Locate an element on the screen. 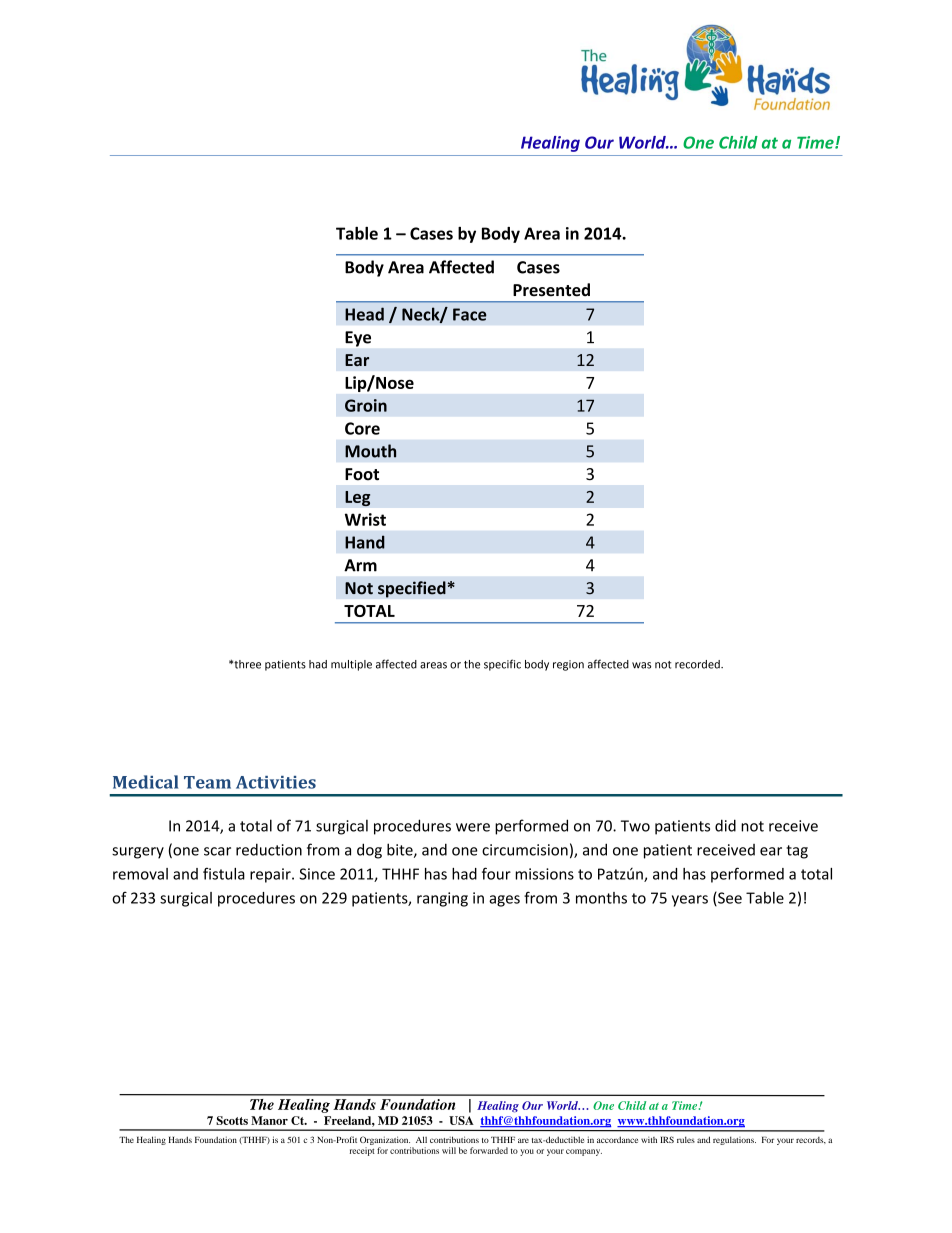 The image size is (952, 1233). specific is located at coordinates (502, 665).
